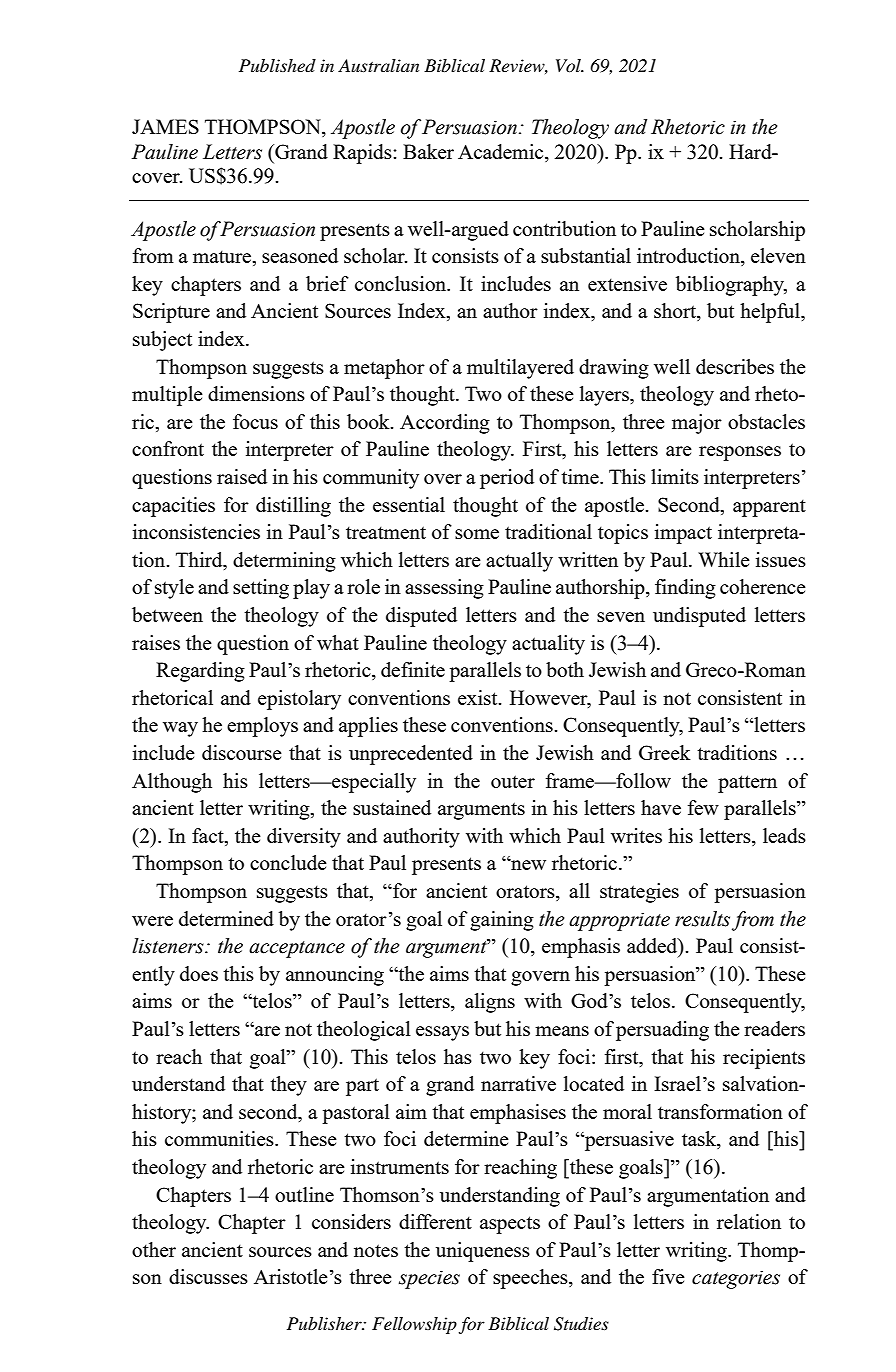  Describe the element at coordinates (200, 672) in the document. I see `Regarding` at that location.
